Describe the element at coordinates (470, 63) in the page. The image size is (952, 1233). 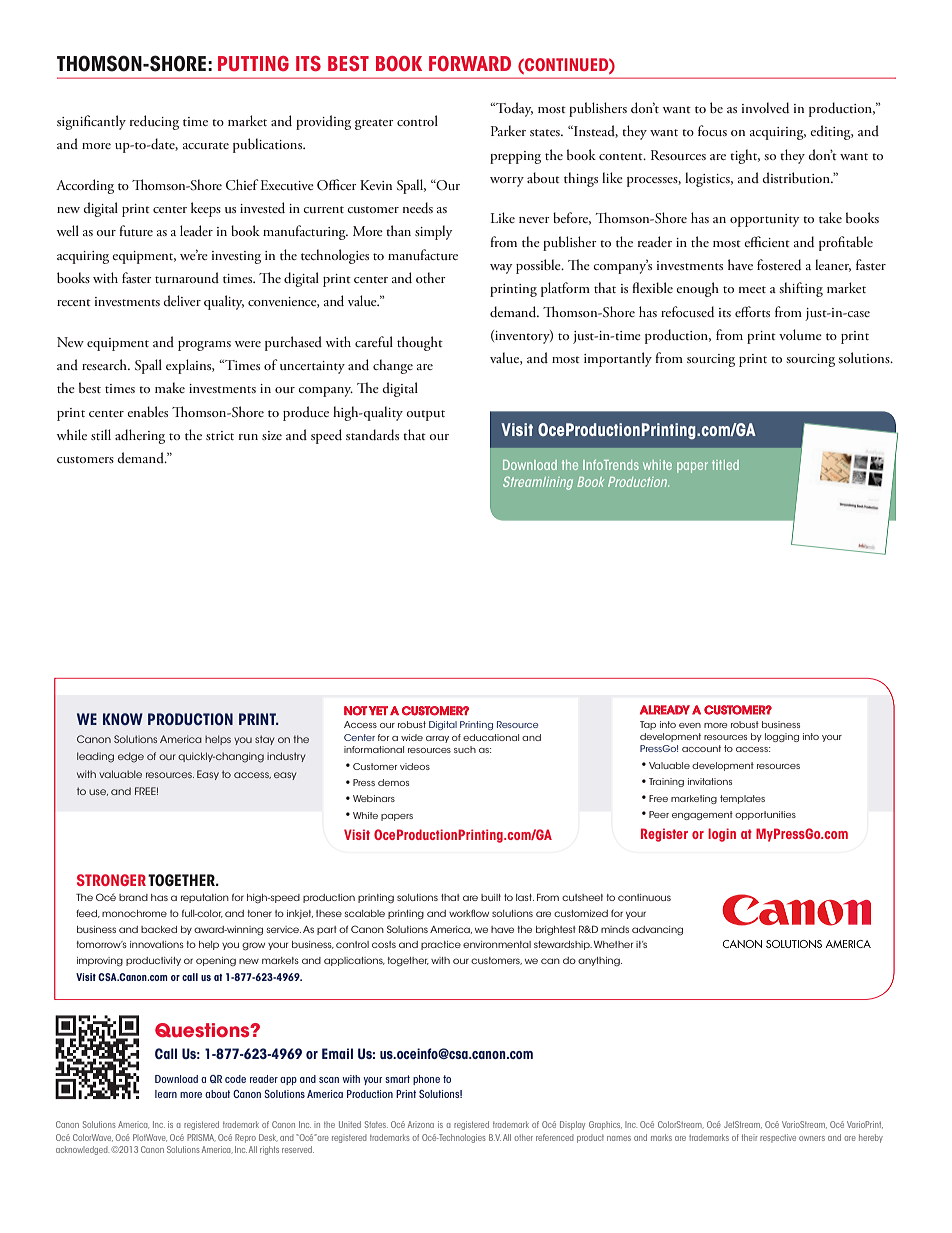
I see `Forward` at that location.
